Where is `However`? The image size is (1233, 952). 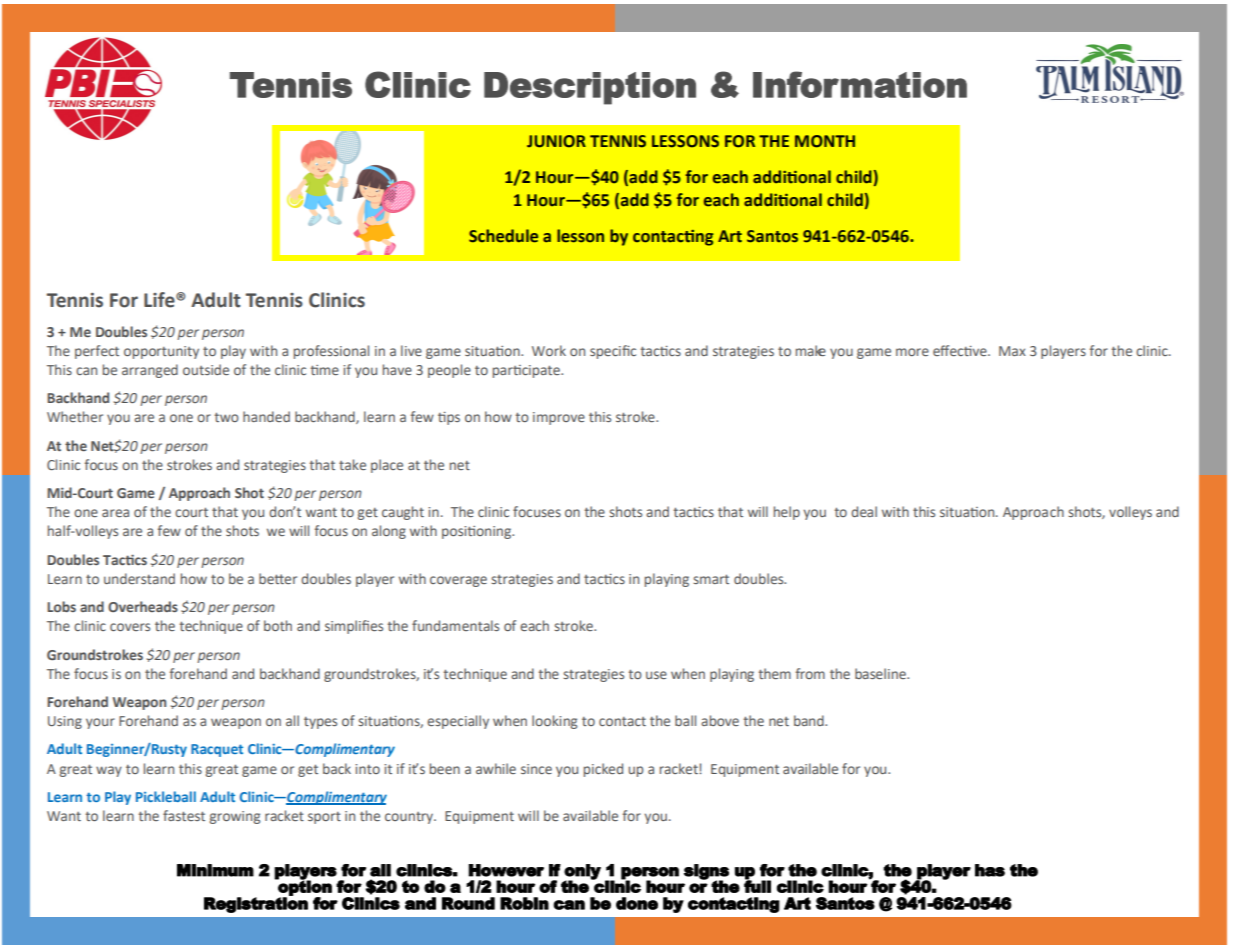
However is located at coordinates (506, 870).
